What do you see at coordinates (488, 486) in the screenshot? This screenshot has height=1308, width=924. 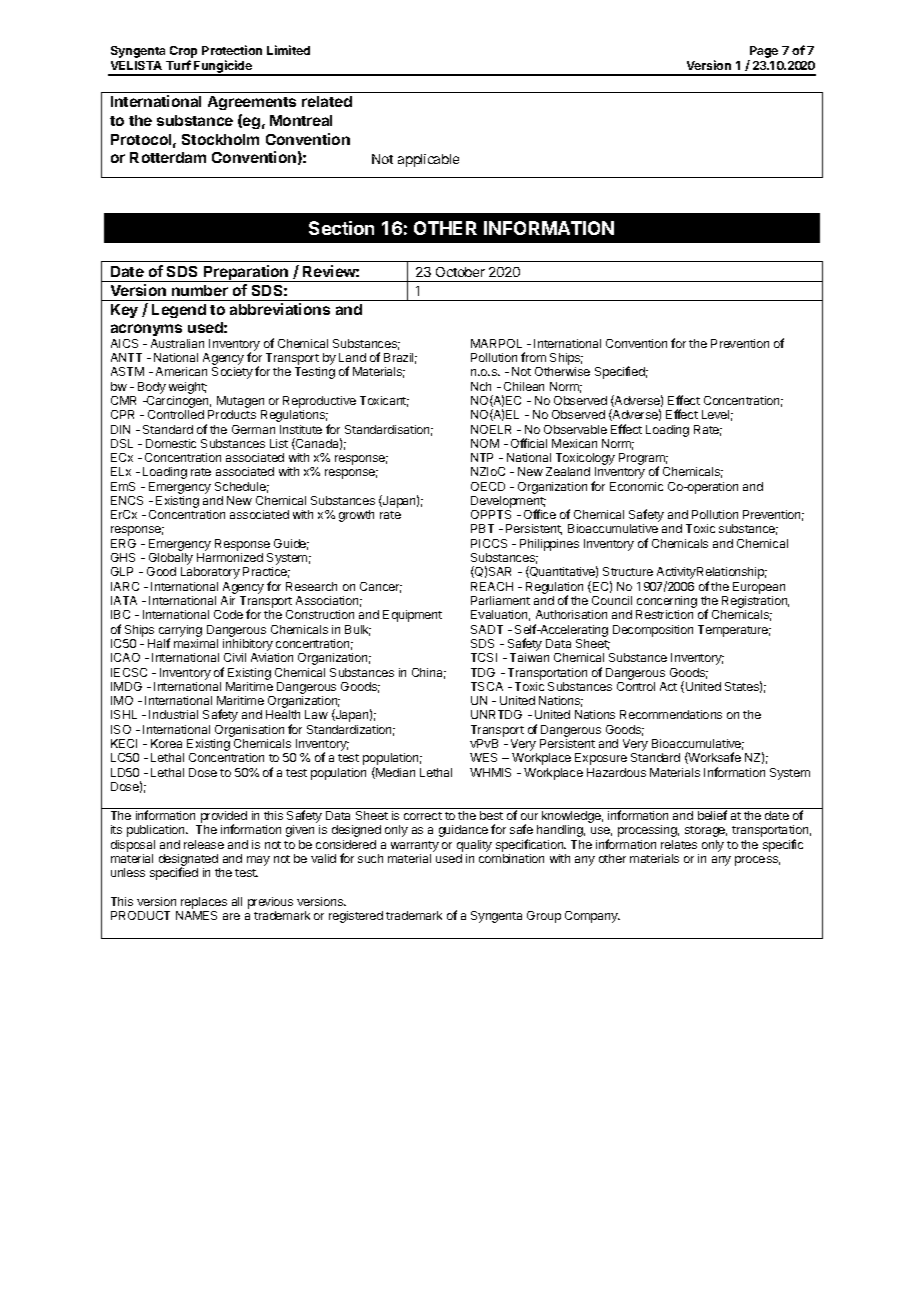 I see `OECD` at bounding box center [488, 486].
